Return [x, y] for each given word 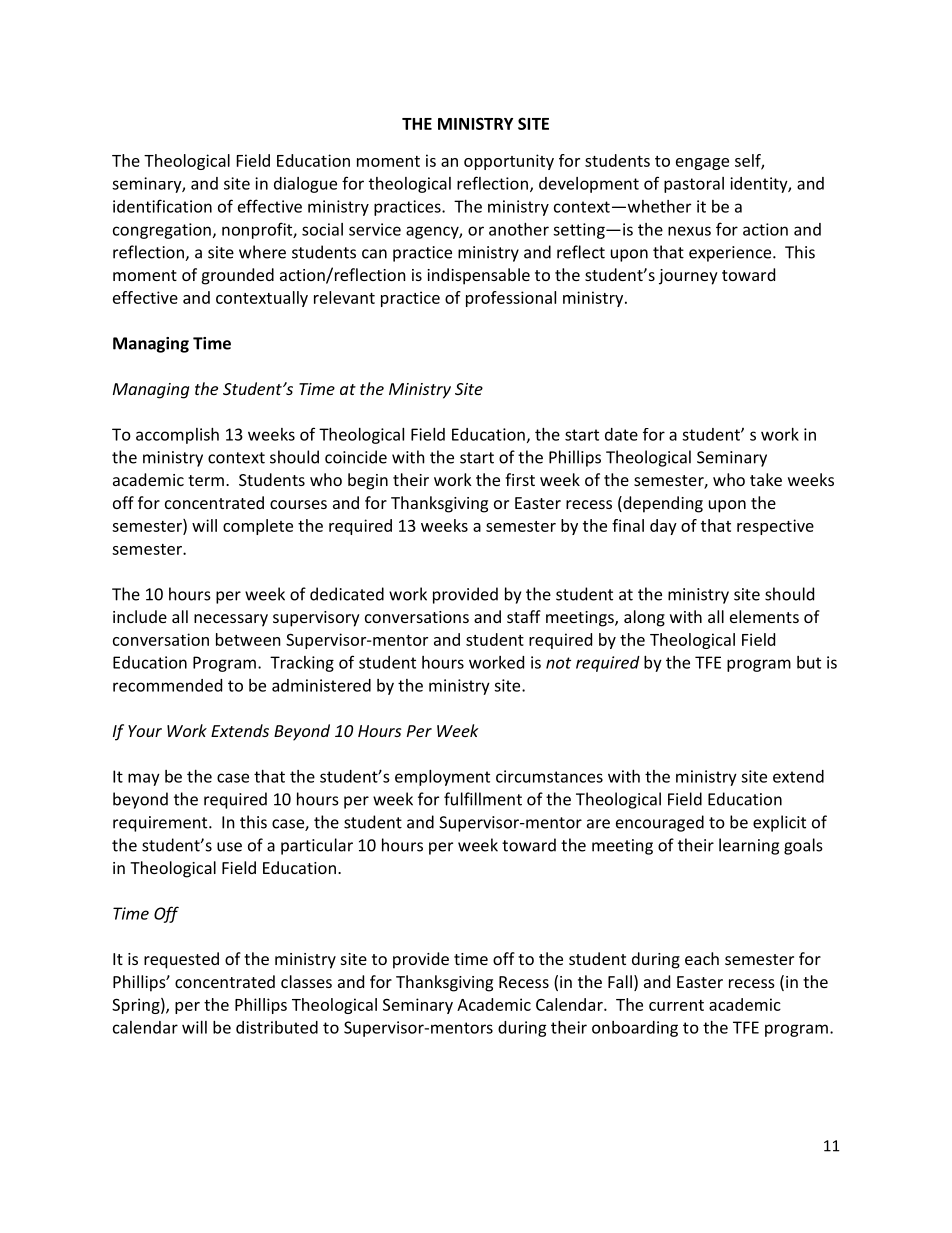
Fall [620, 981]
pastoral [694, 185]
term [206, 480]
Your [145, 731]
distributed [277, 1027]
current [676, 1005]
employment [442, 778]
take [766, 479]
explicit [779, 823]
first [520, 479]
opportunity [509, 162]
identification [162, 206]
